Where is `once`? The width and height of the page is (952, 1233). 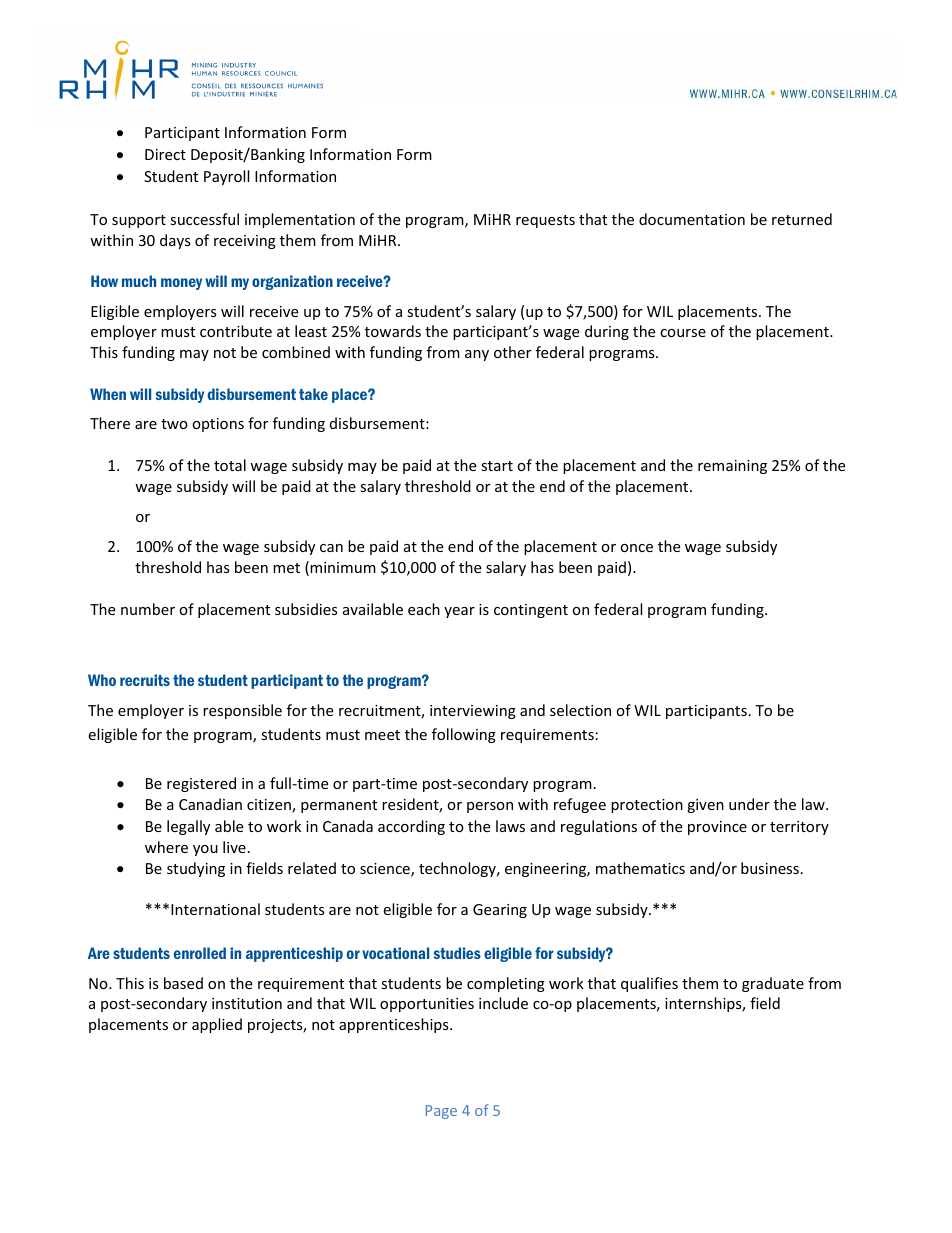 once is located at coordinates (636, 548).
